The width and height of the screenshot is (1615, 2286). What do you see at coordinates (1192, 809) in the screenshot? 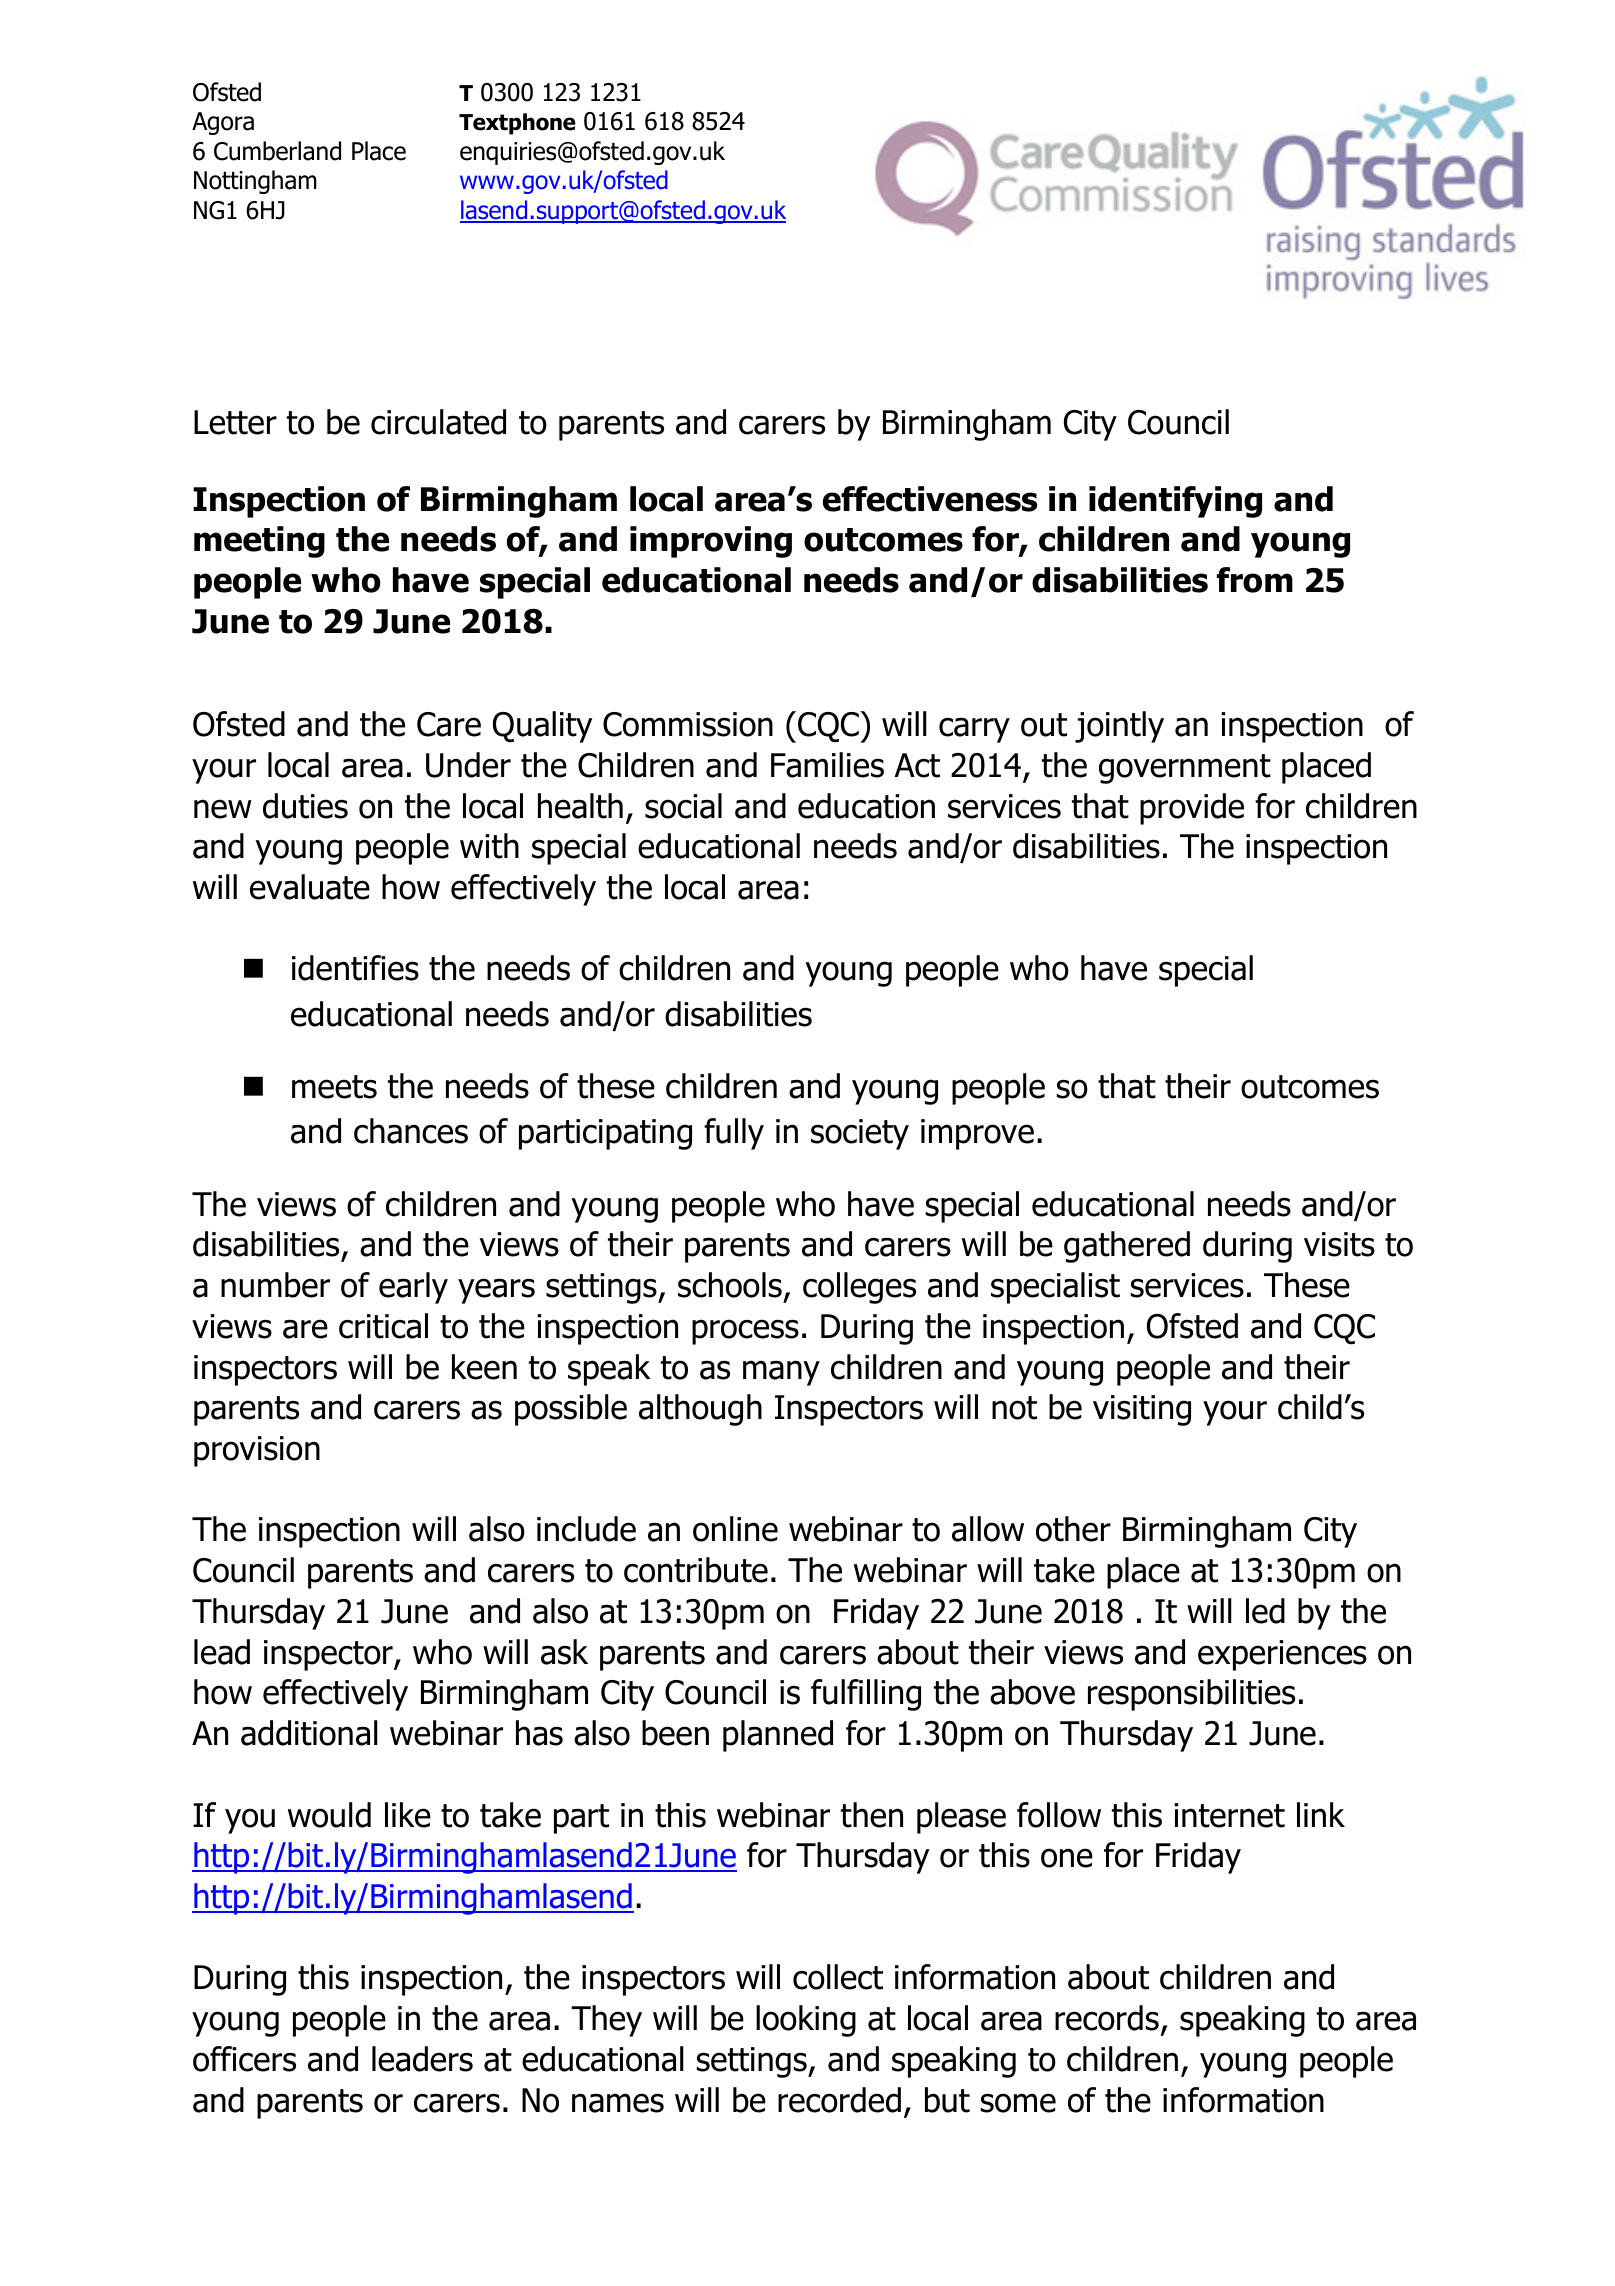
I see `provide` at bounding box center [1192, 809].
